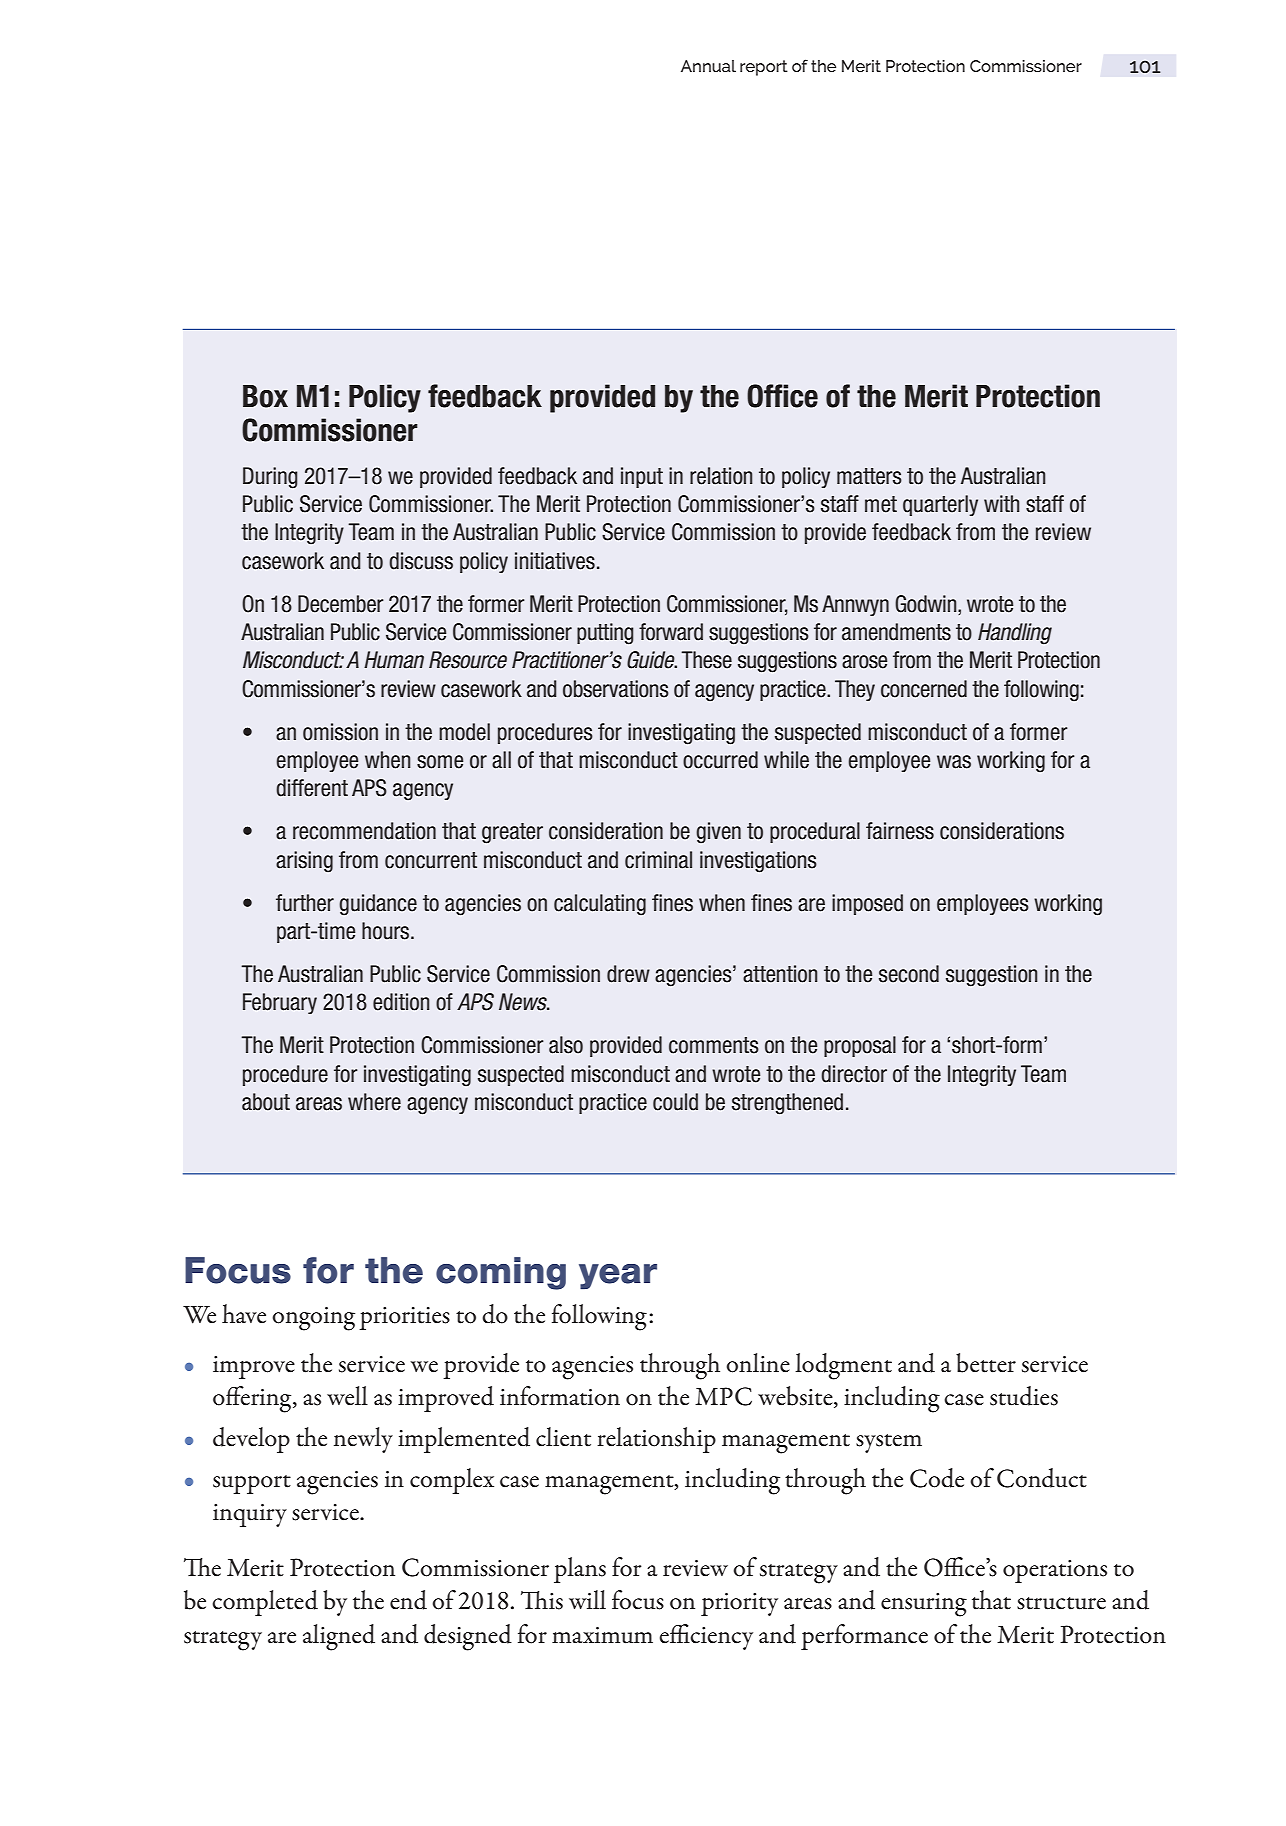 The image size is (1286, 1826). What do you see at coordinates (940, 505) in the screenshot?
I see `quarterly` at bounding box center [940, 505].
